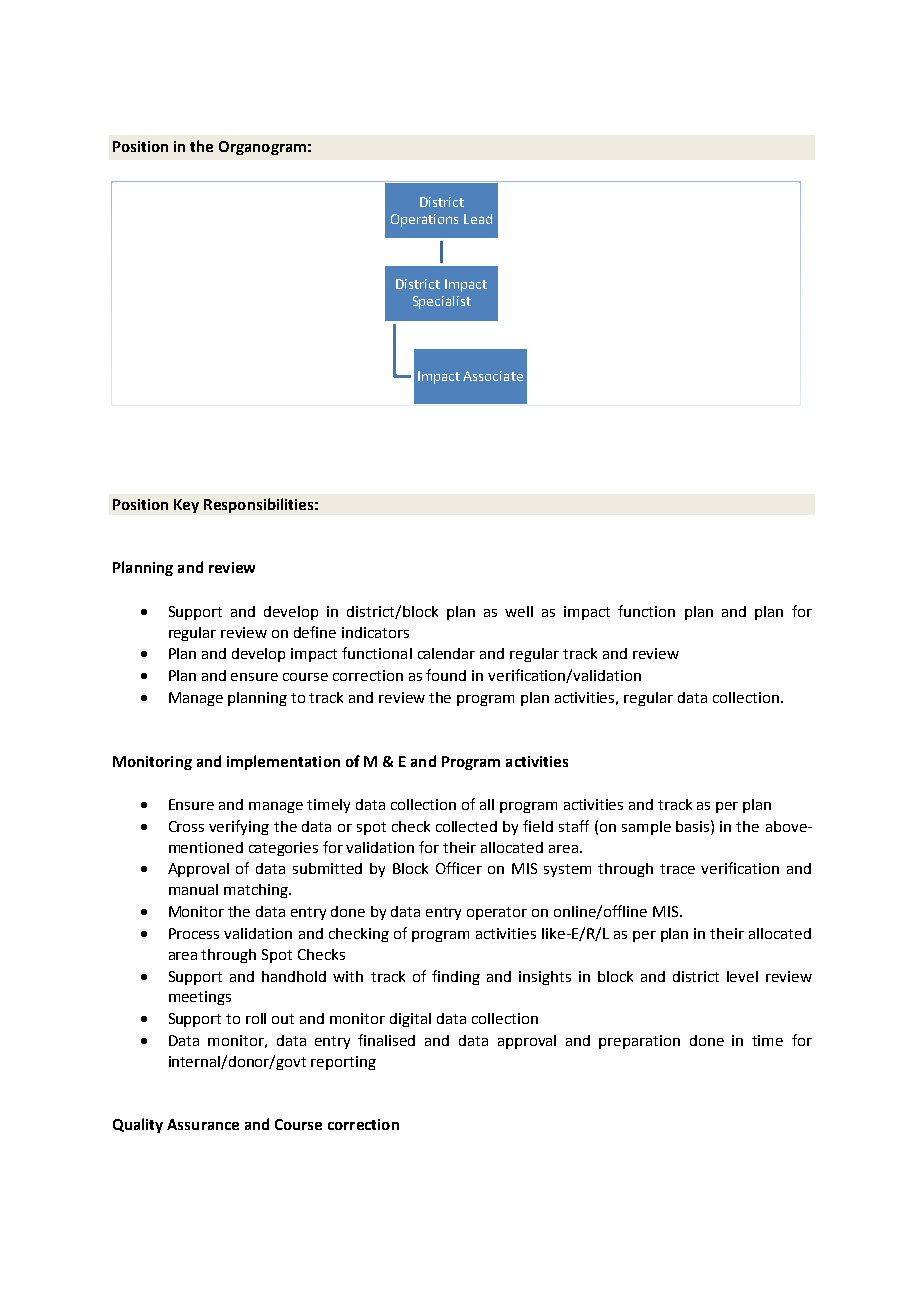 This screenshot has height=1308, width=924. What do you see at coordinates (493, 376) in the screenshot?
I see `Associate` at bounding box center [493, 376].
